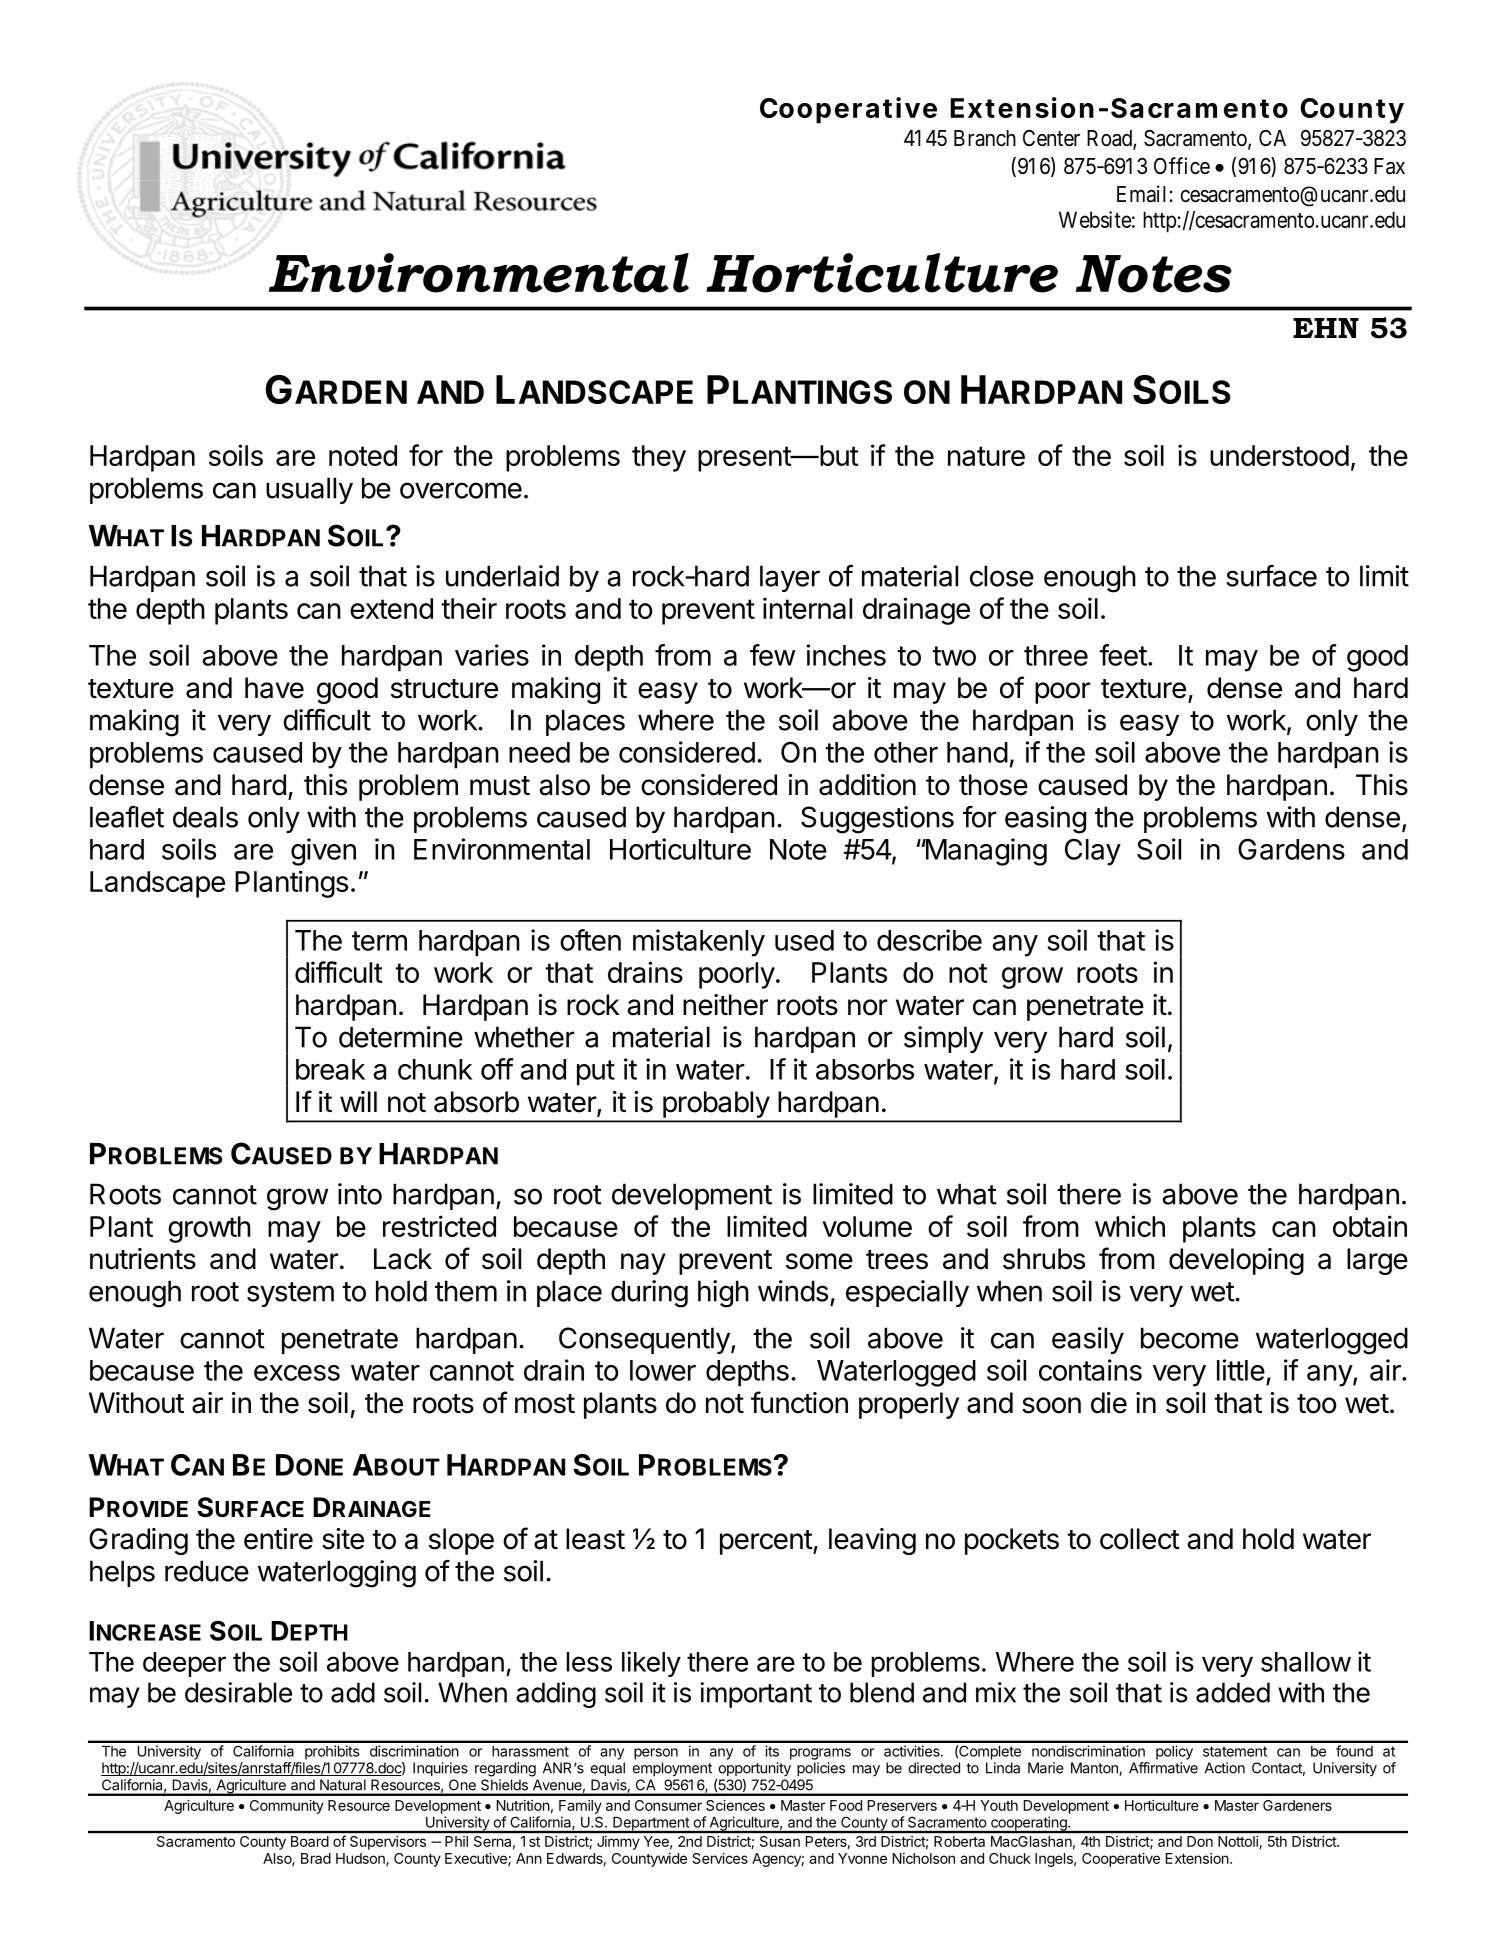 The height and width of the screenshot is (1936, 1496). I want to click on volume, so click(867, 1226).
